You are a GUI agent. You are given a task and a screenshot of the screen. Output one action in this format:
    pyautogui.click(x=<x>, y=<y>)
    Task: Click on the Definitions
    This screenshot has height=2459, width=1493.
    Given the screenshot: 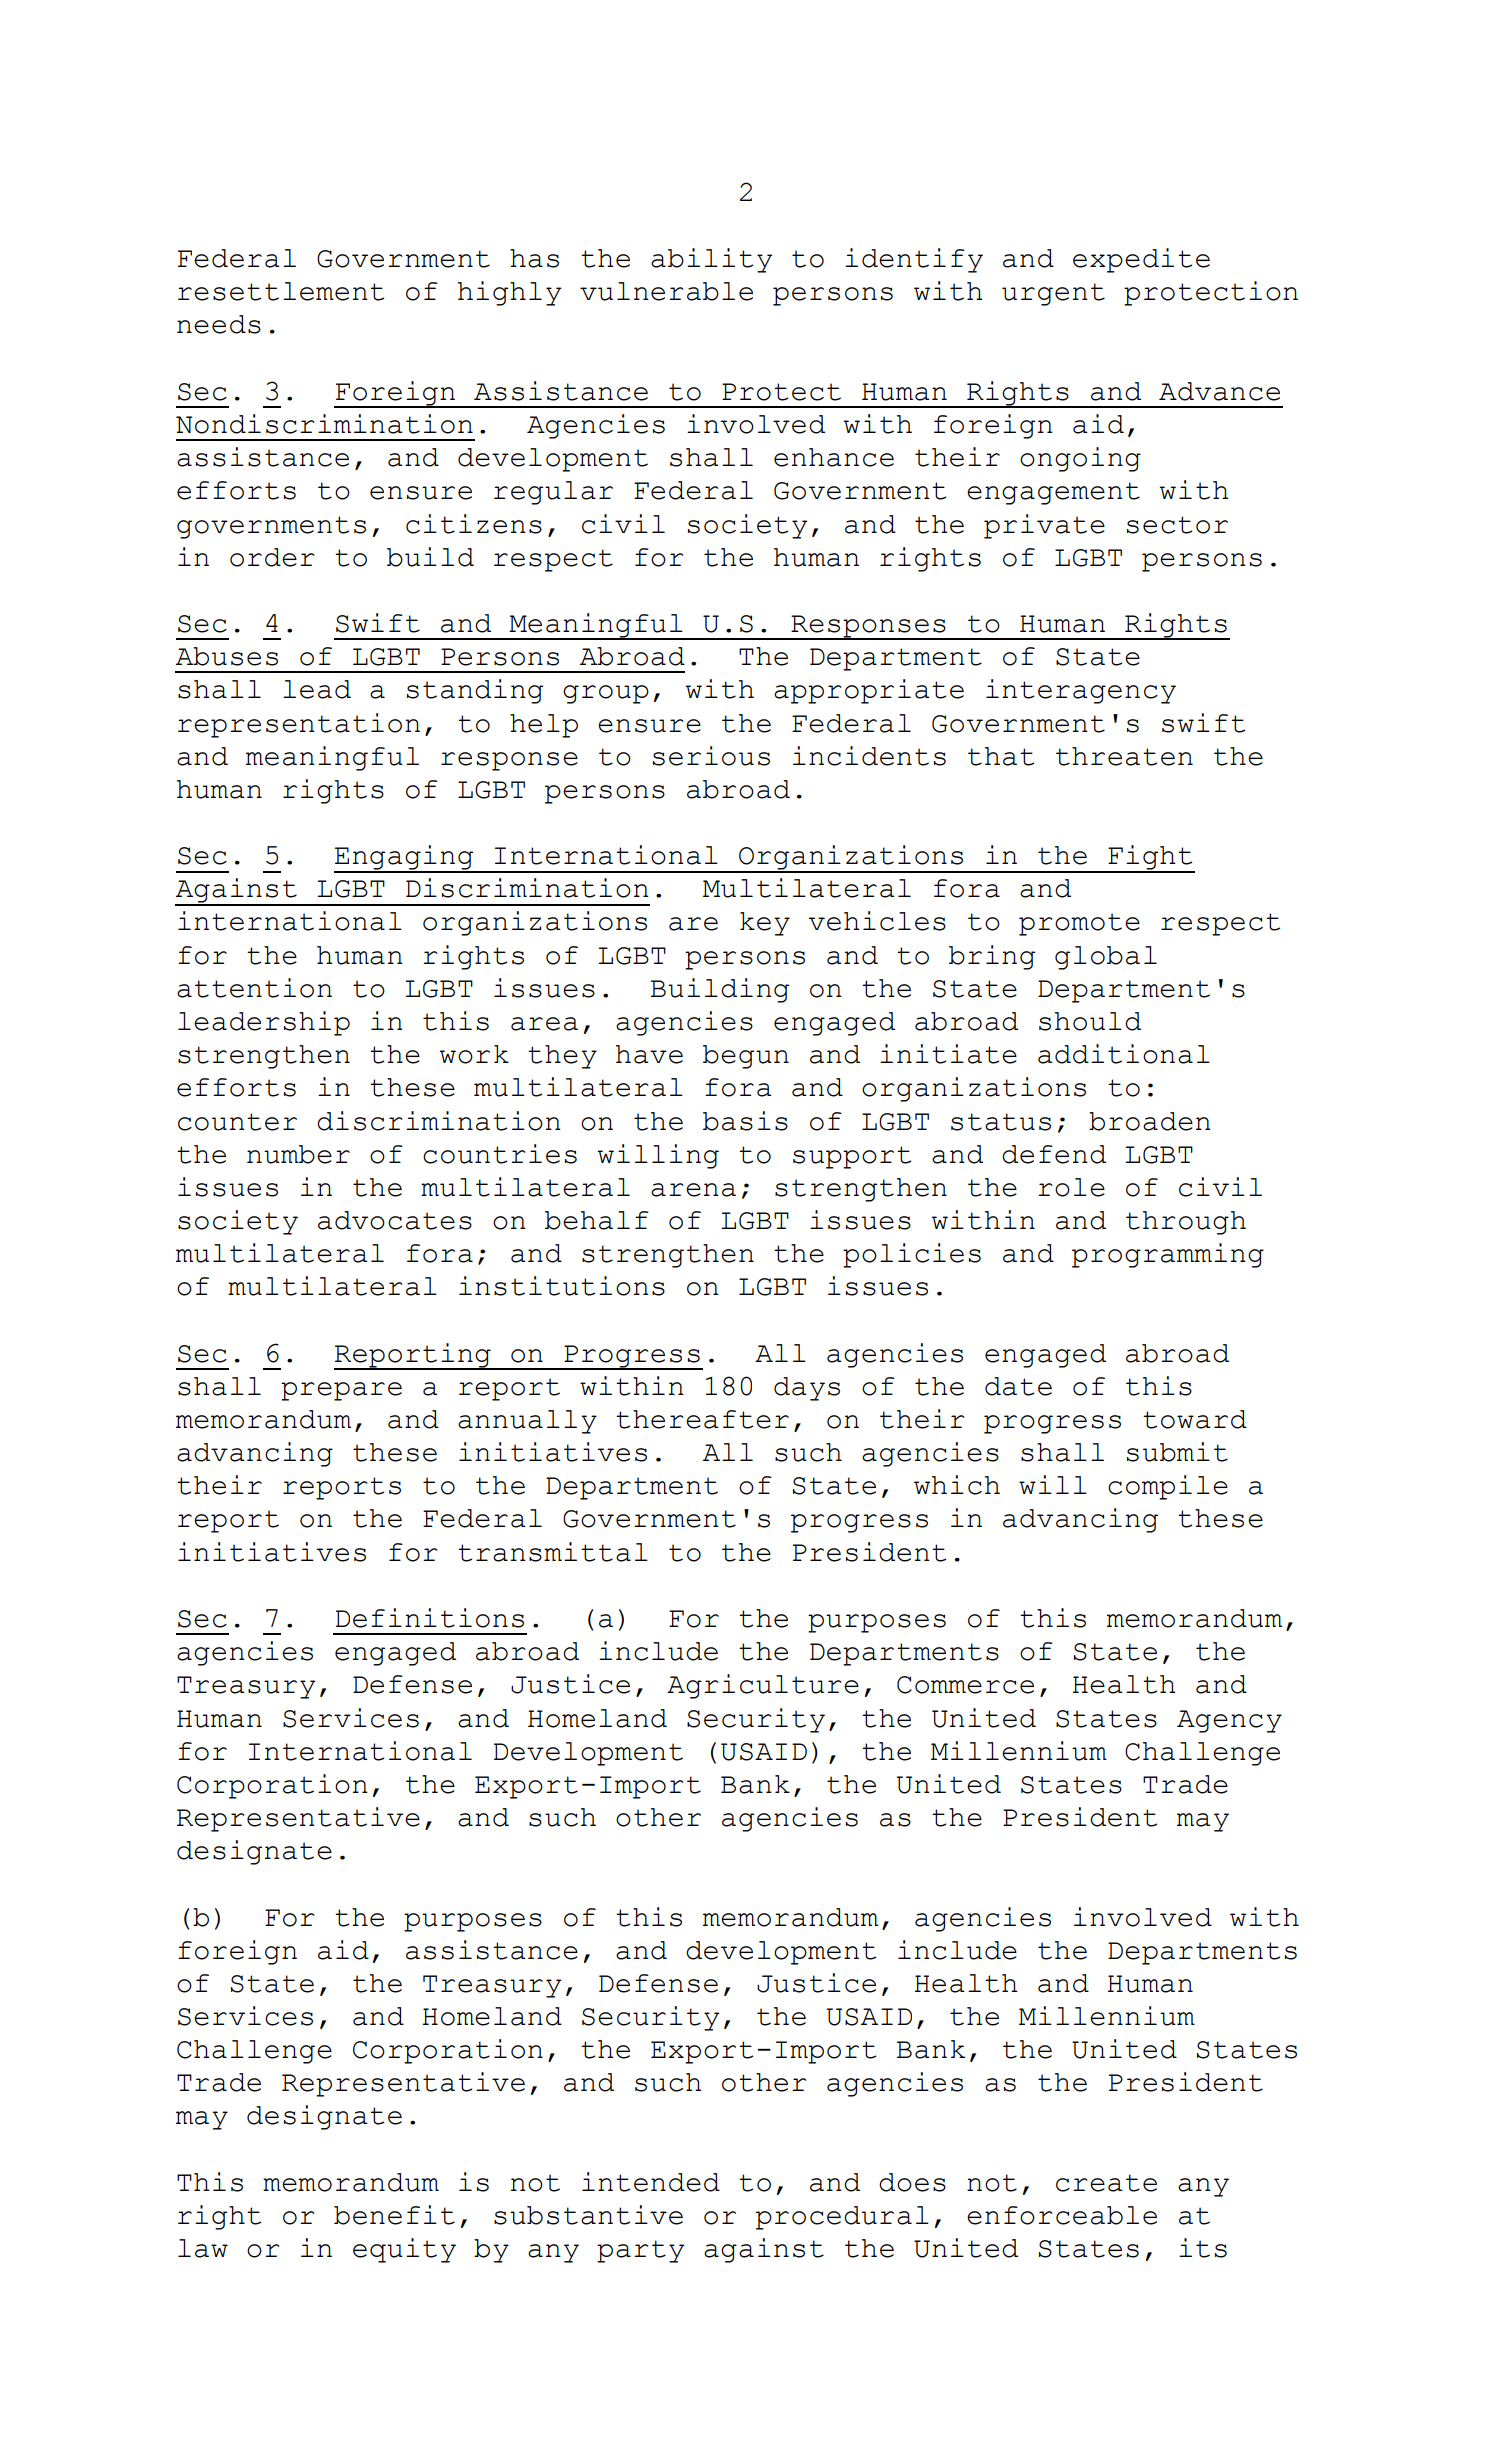 What is the action you would take?
    pyautogui.click(x=430, y=1618)
